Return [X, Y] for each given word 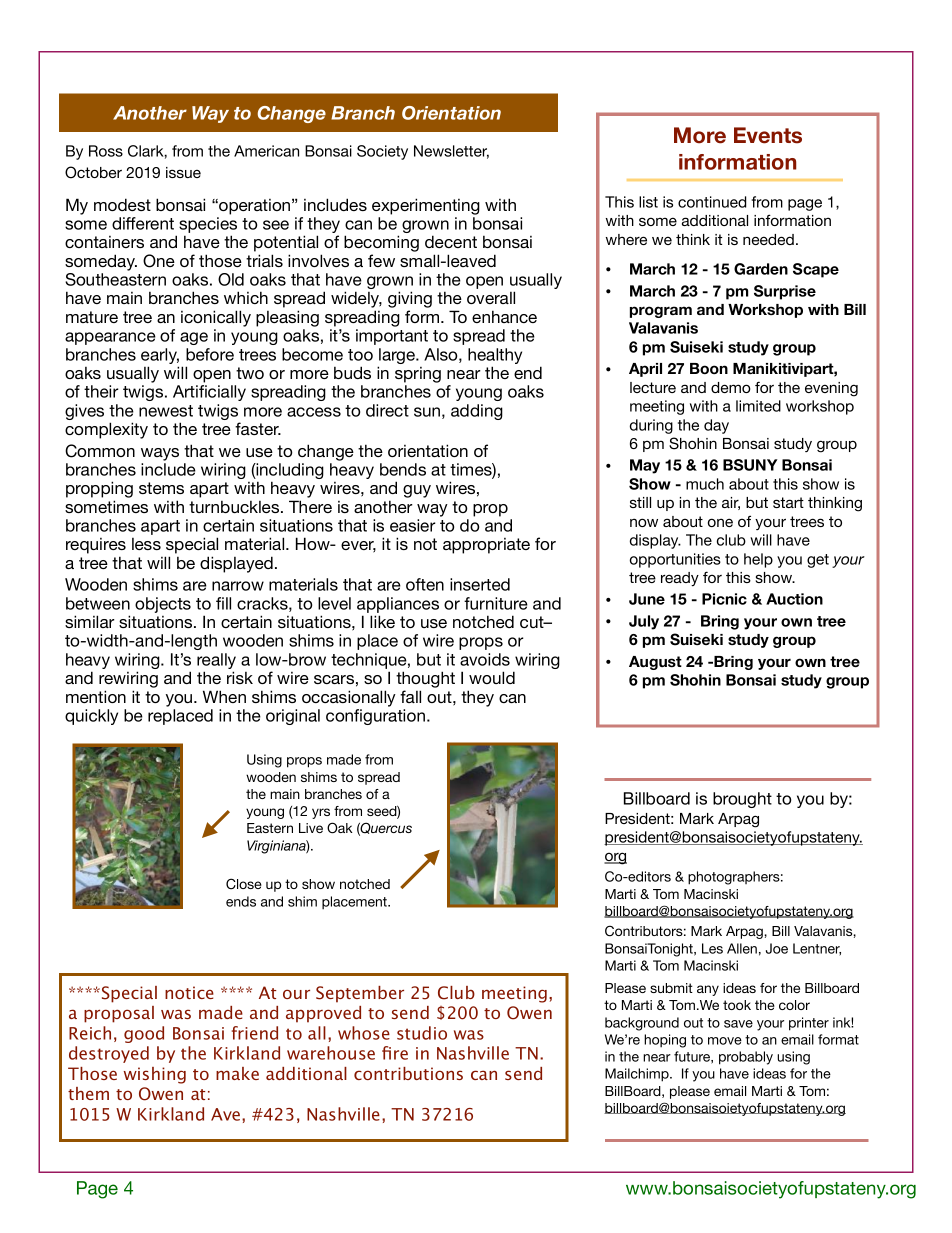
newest [166, 411]
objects [163, 605]
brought [742, 800]
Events [768, 135]
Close [244, 884]
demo [731, 387]
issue [183, 172]
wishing [155, 1075]
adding [477, 412]
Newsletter [451, 152]
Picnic [724, 599]
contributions [408, 1073]
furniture [496, 603]
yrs [321, 813]
